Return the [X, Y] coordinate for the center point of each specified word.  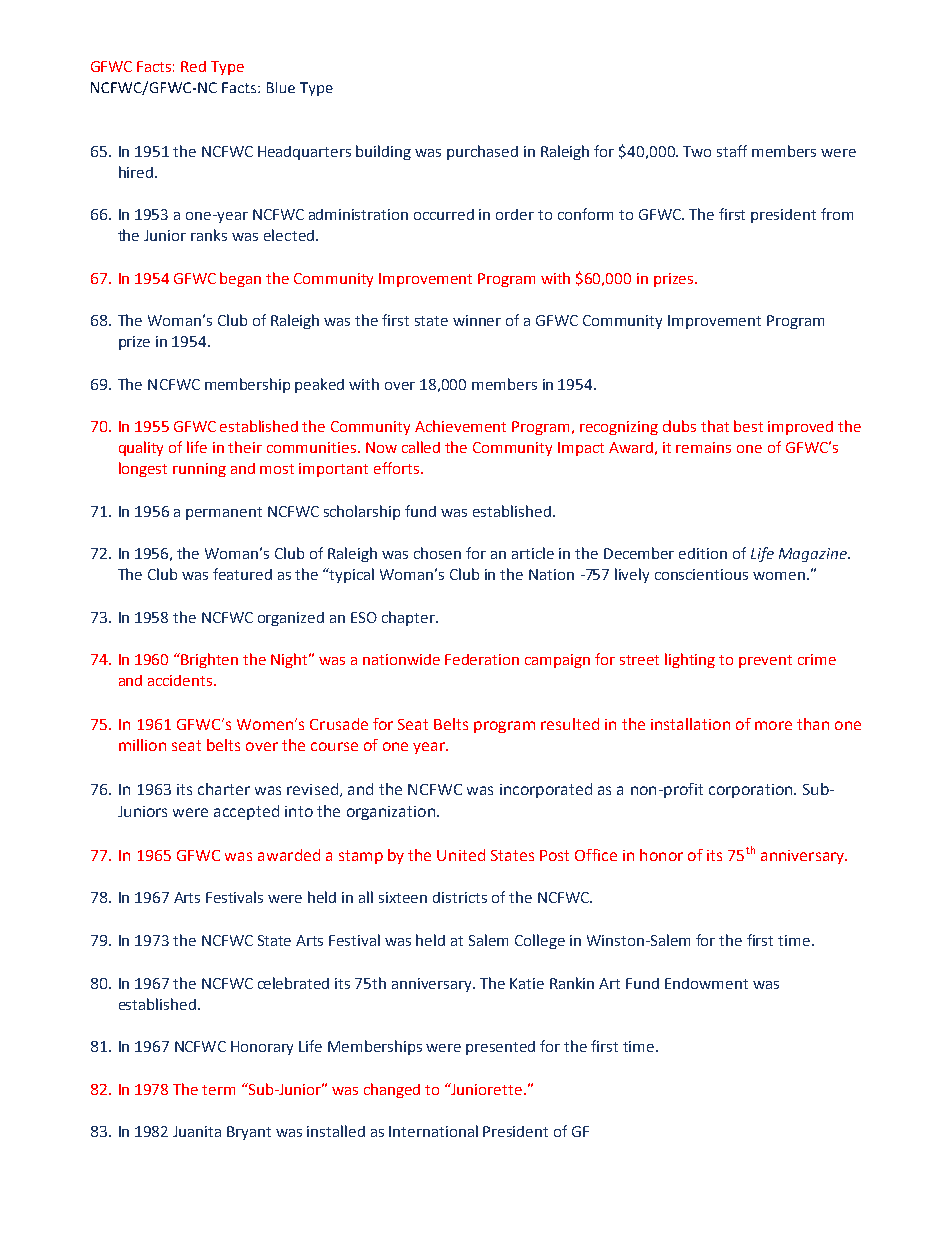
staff [732, 151]
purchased [482, 152]
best [748, 426]
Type [227, 68]
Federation [482, 659]
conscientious [701, 574]
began [240, 279]
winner [477, 320]
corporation [752, 791]
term [218, 1090]
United [461, 855]
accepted [246, 812]
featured [242, 574]
